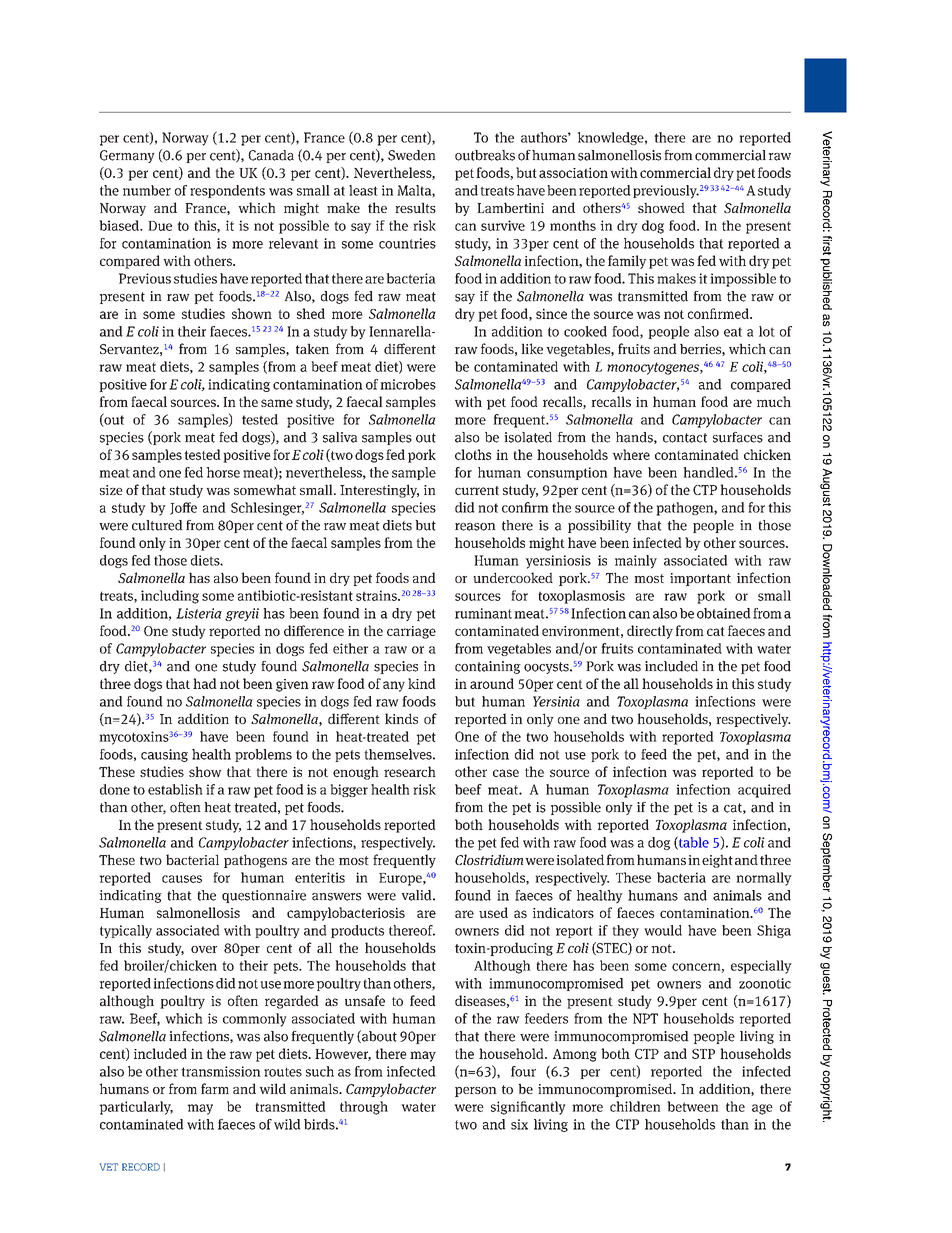 This screenshot has height=1233, width=952. What do you see at coordinates (175, 789) in the screenshot?
I see `establish` at bounding box center [175, 789].
